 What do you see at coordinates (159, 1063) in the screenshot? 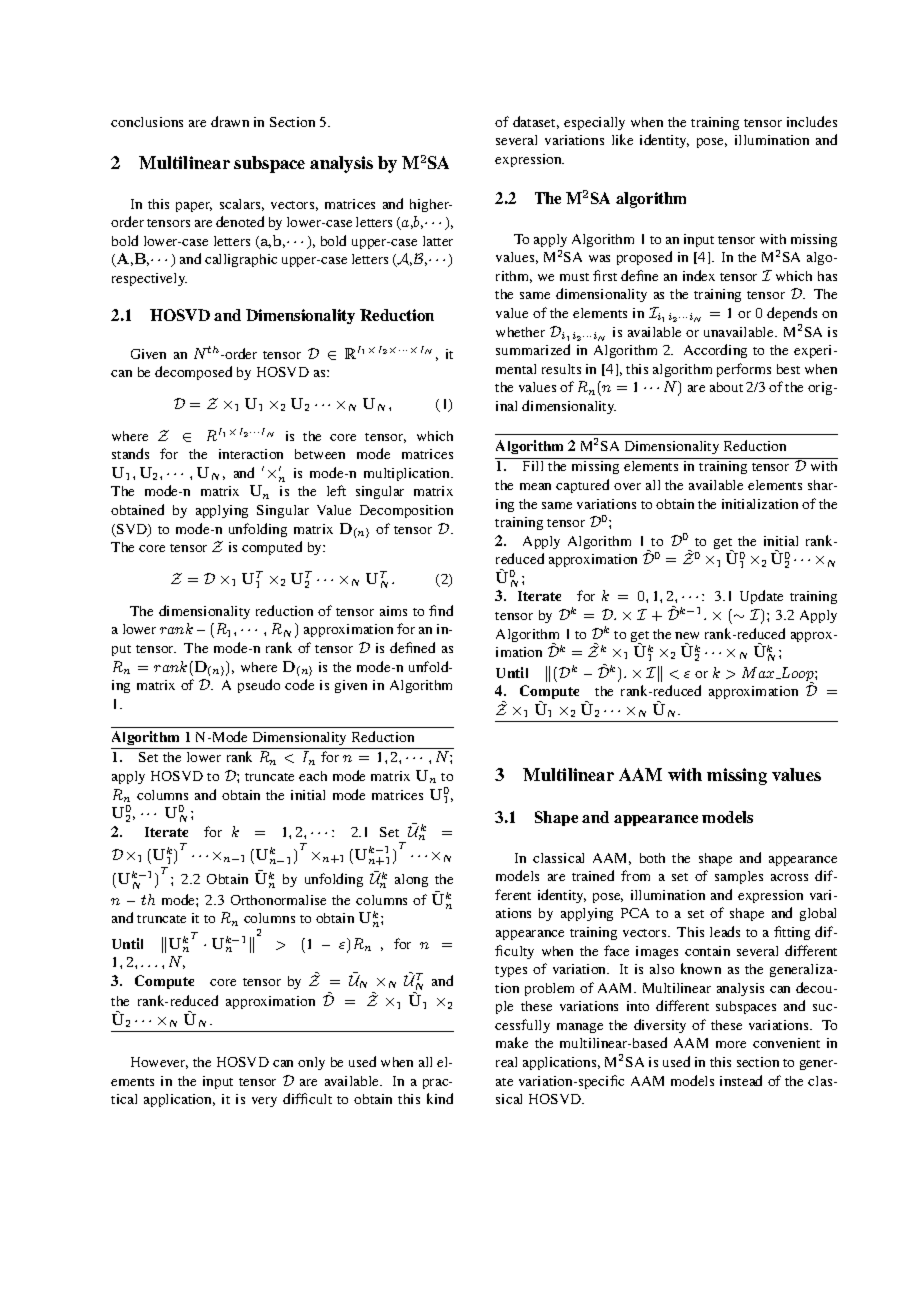
I see `However` at bounding box center [159, 1063].
